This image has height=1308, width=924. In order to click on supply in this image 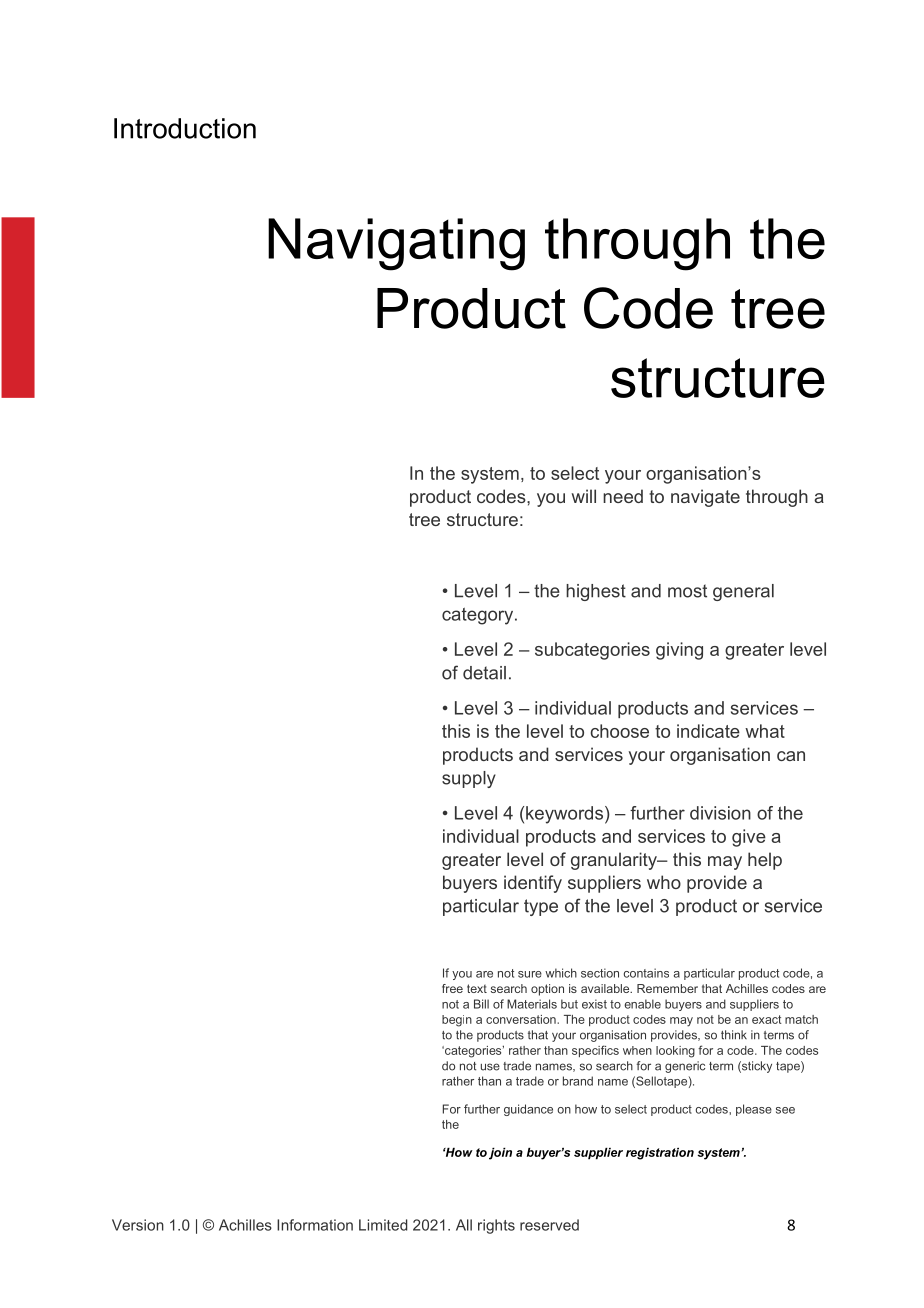, I will do `click(469, 779)`.
